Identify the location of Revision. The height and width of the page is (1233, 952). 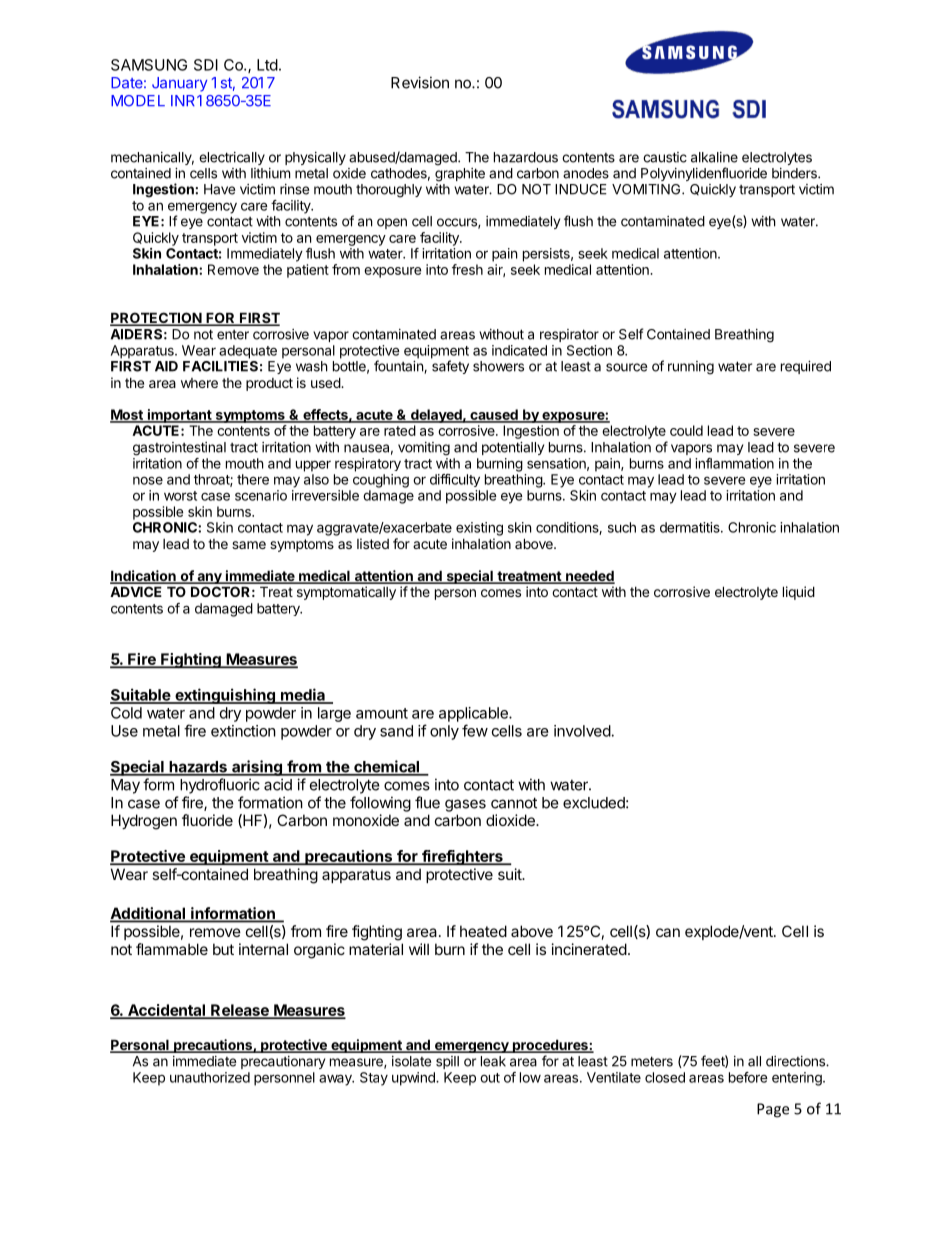
(420, 82).
